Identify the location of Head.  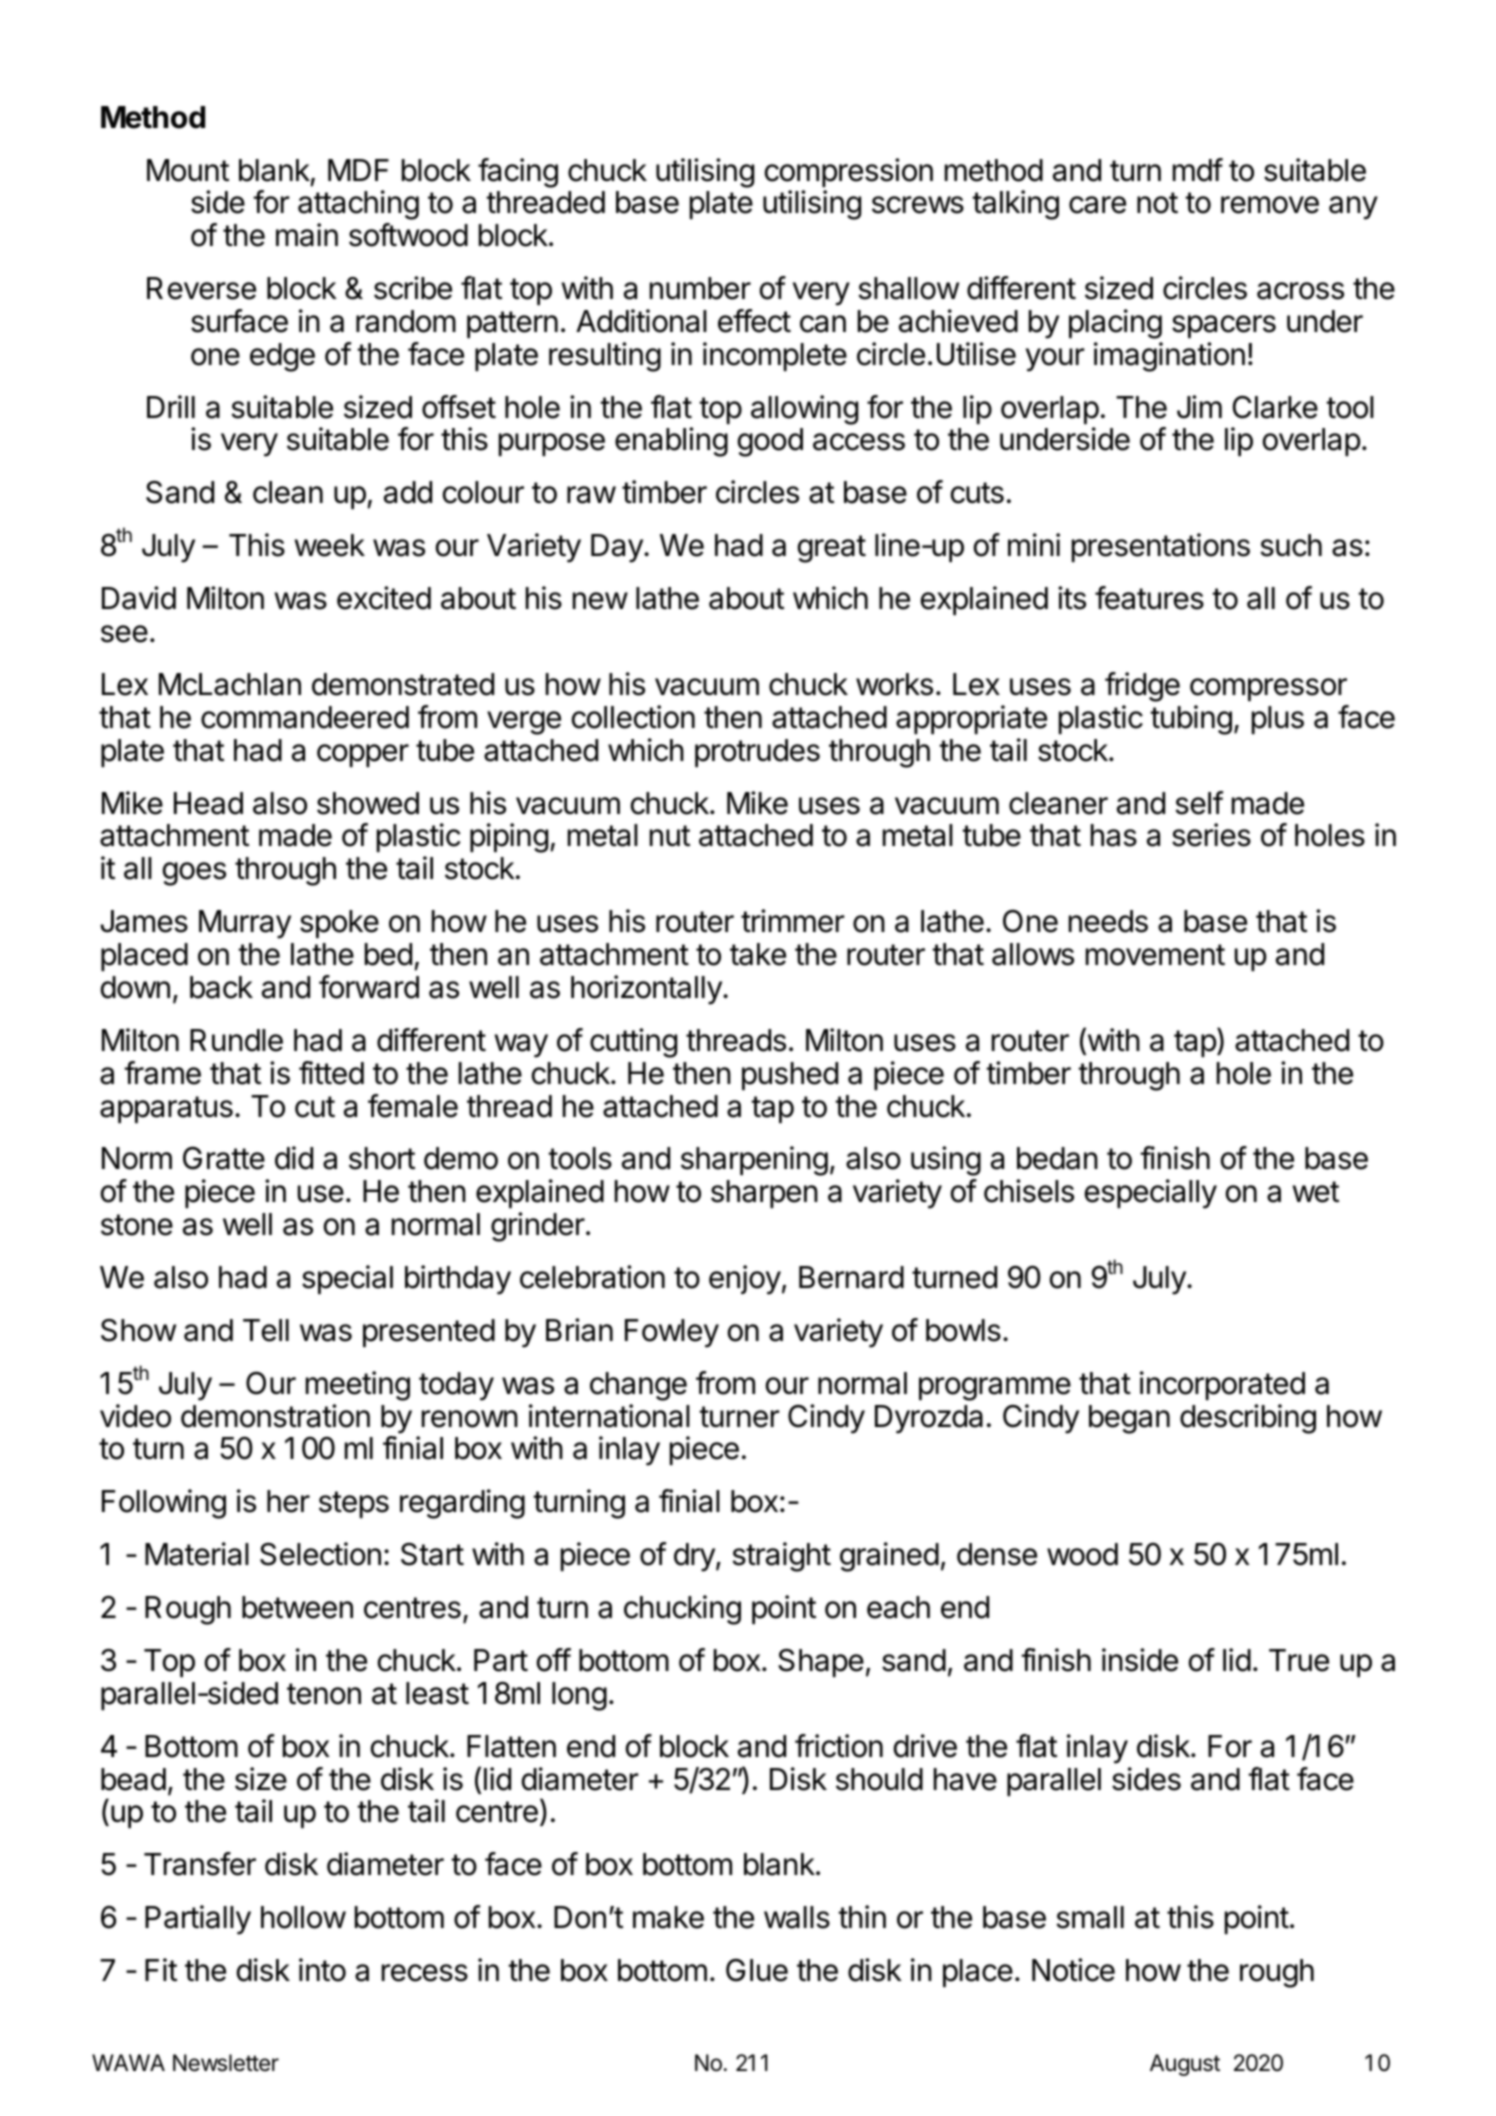
(208, 803).
